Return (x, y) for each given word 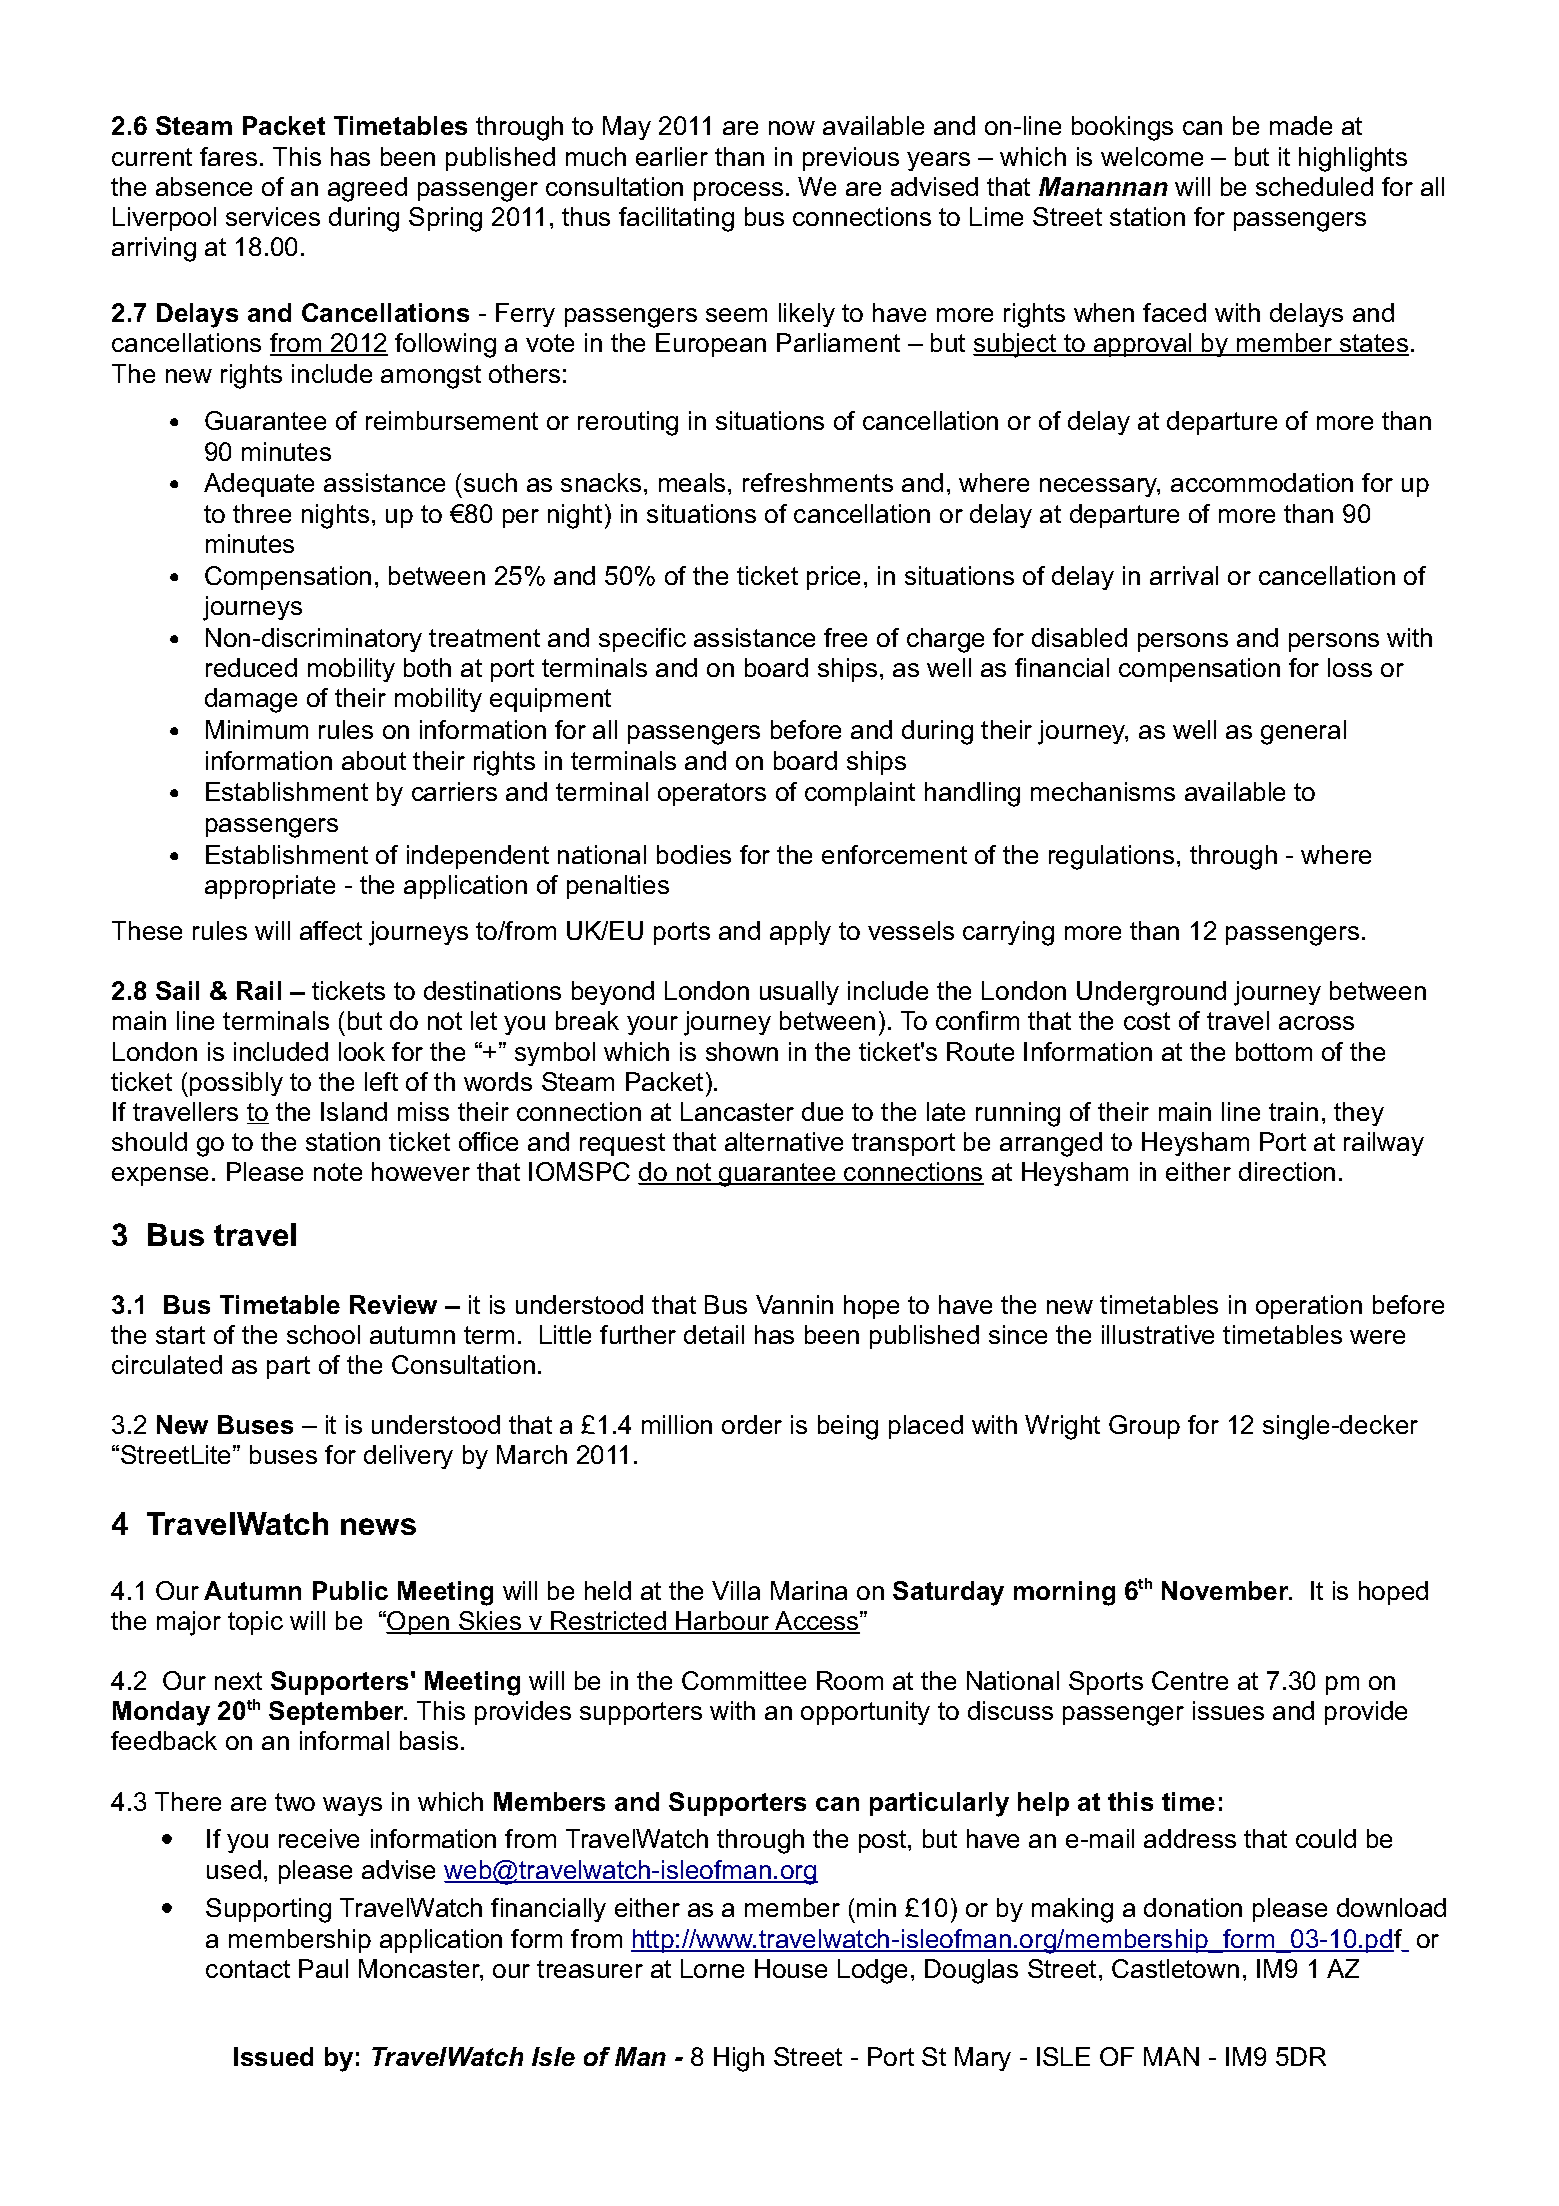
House (791, 1968)
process (738, 191)
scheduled (1314, 186)
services (273, 216)
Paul (323, 1968)
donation (1193, 1907)
